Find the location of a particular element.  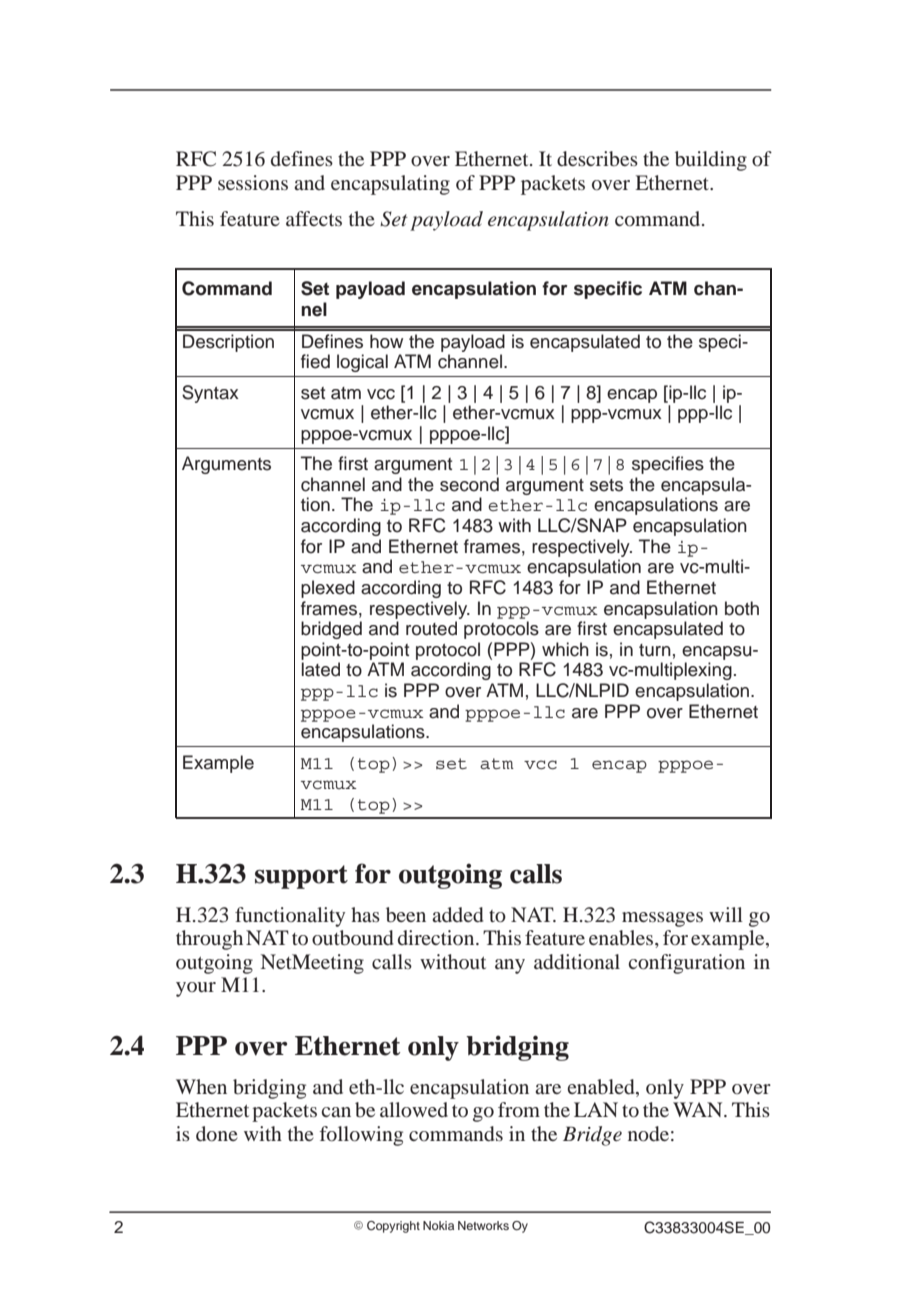

Syntax is located at coordinates (210, 394).
